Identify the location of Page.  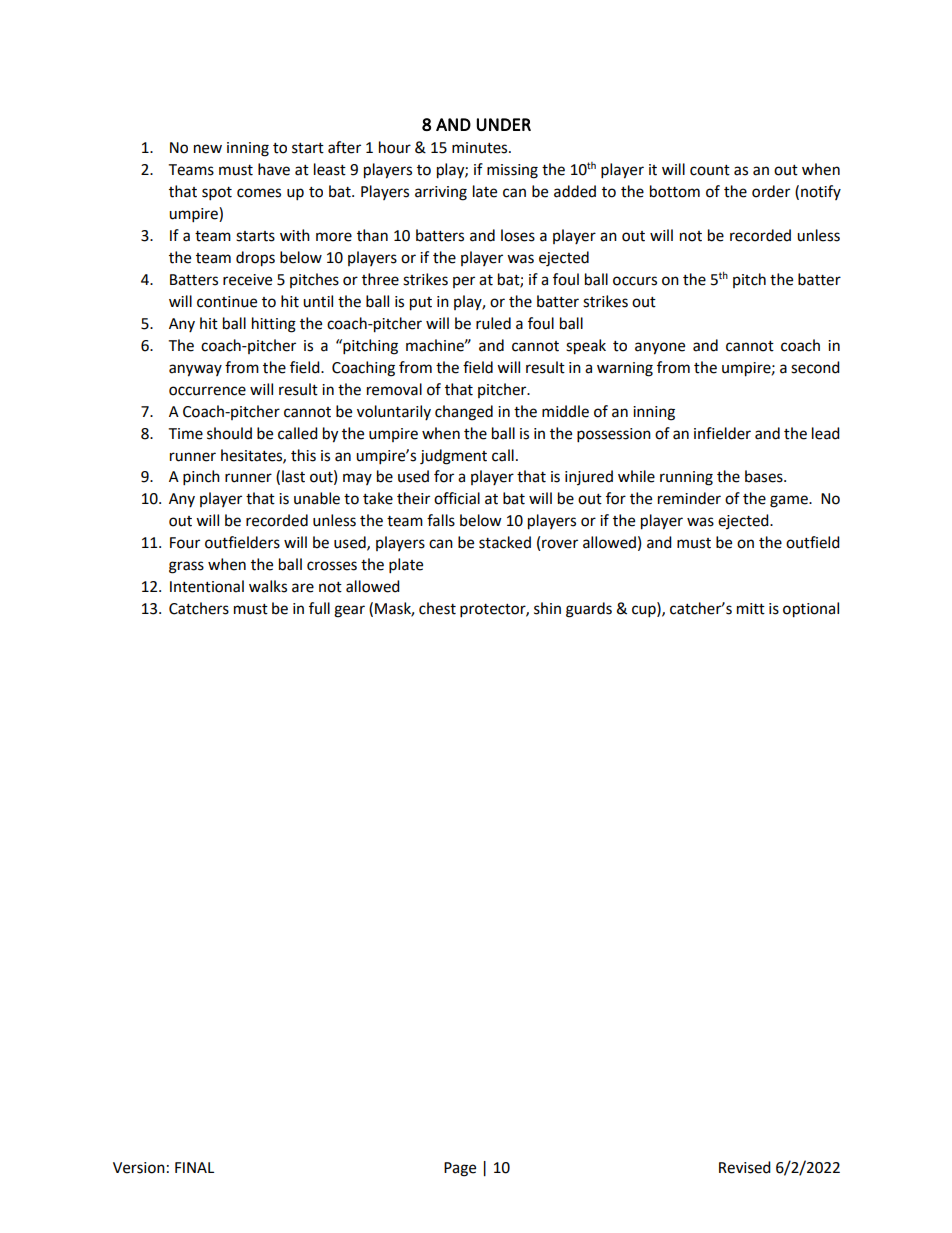
(460, 1169).
